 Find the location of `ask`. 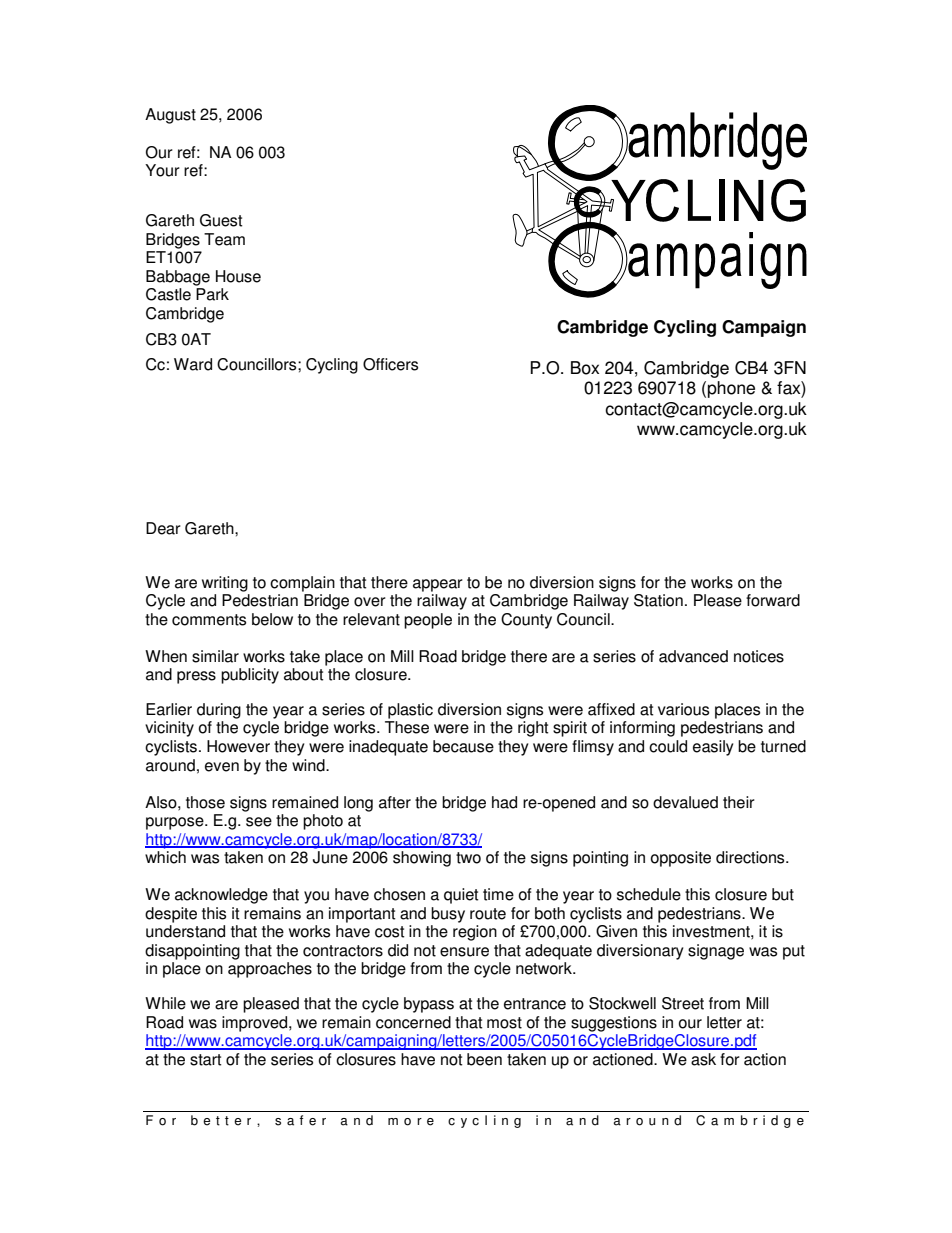

ask is located at coordinates (703, 1059).
